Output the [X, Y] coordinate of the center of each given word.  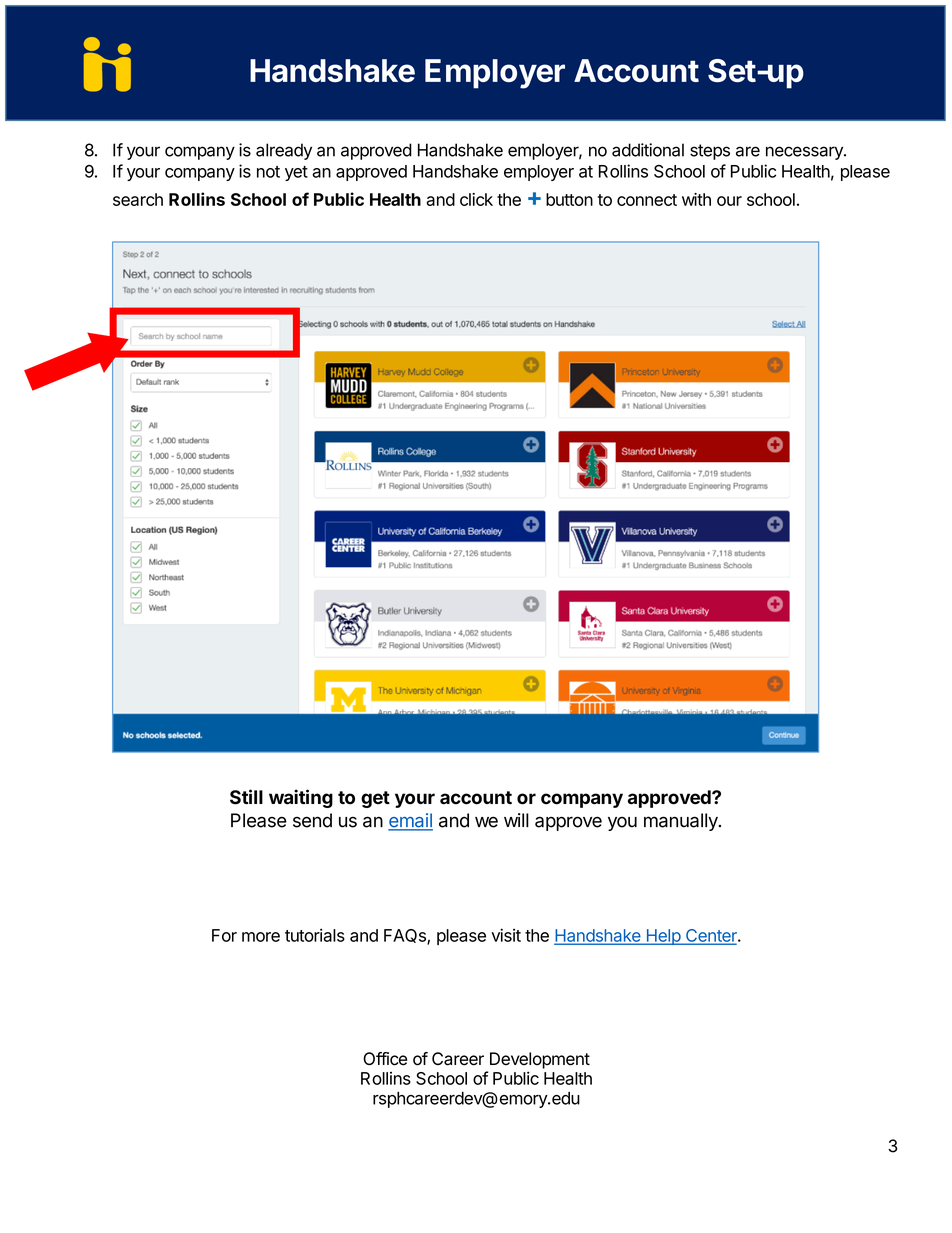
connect [647, 200]
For [224, 935]
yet [296, 173]
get [375, 799]
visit [506, 935]
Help [663, 937]
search [138, 199]
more [261, 937]
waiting [301, 798]
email [410, 821]
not [268, 172]
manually [682, 822]
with [696, 199]
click [476, 199]
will [516, 820]
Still [246, 797]
